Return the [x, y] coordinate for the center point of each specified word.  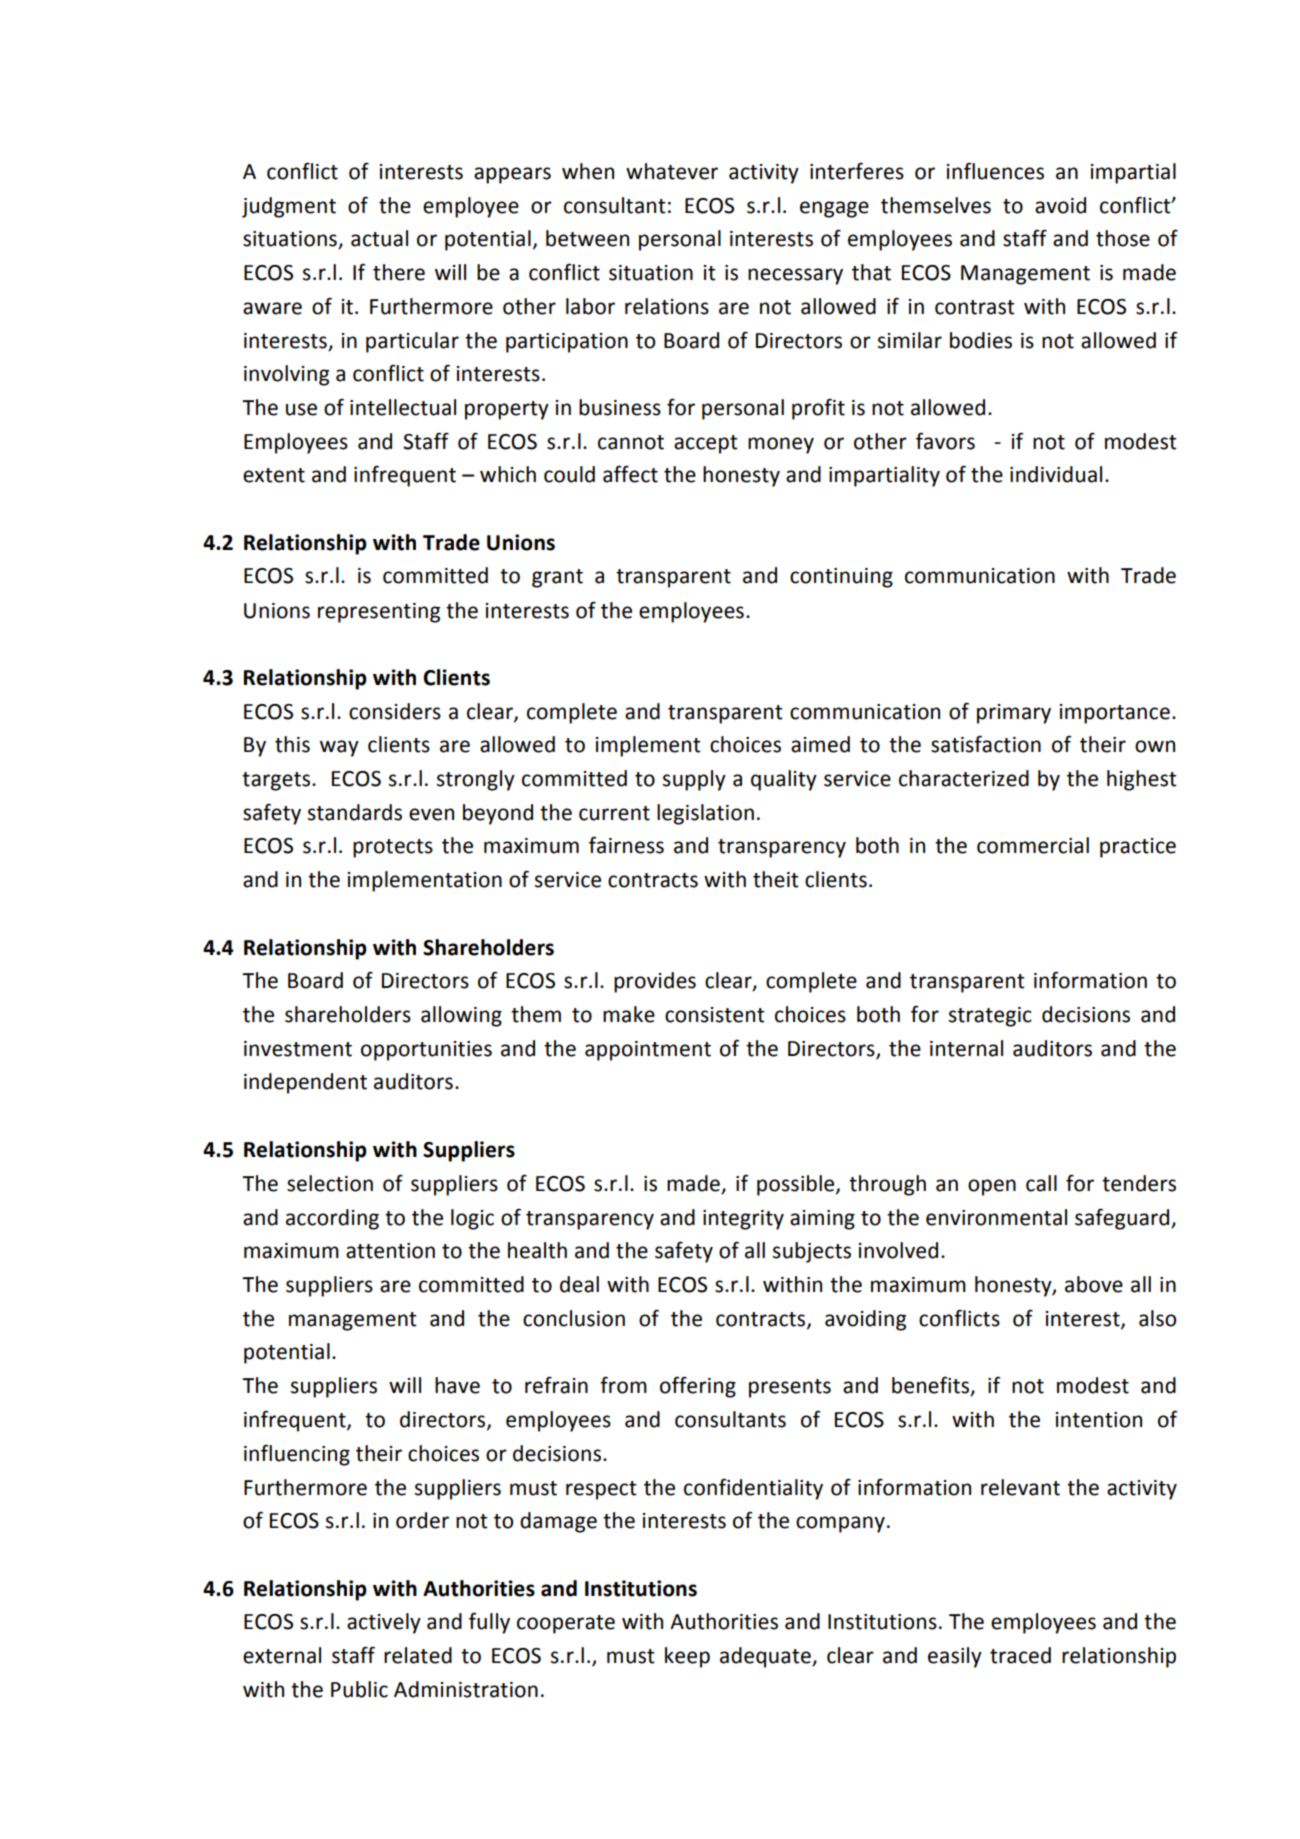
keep [687, 1657]
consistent [715, 1015]
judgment [289, 207]
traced [1020, 1655]
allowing [461, 1016]
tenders [1139, 1183]
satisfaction [986, 744]
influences [995, 171]
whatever [672, 171]
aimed [820, 744]
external [282, 1655]
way [339, 748]
